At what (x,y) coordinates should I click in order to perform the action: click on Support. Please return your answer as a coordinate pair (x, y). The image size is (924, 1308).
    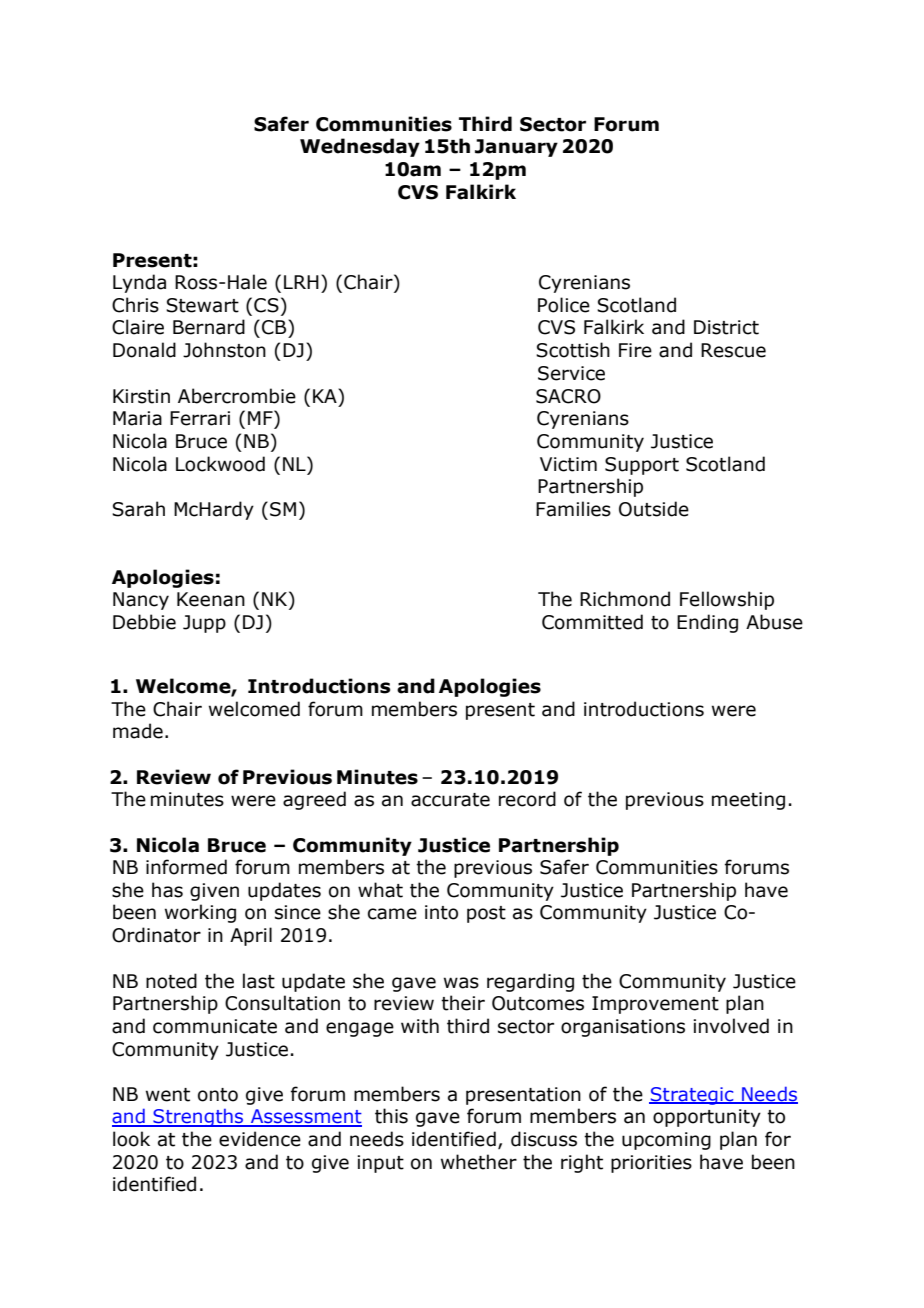
    Looking at the image, I should click on (642, 466).
